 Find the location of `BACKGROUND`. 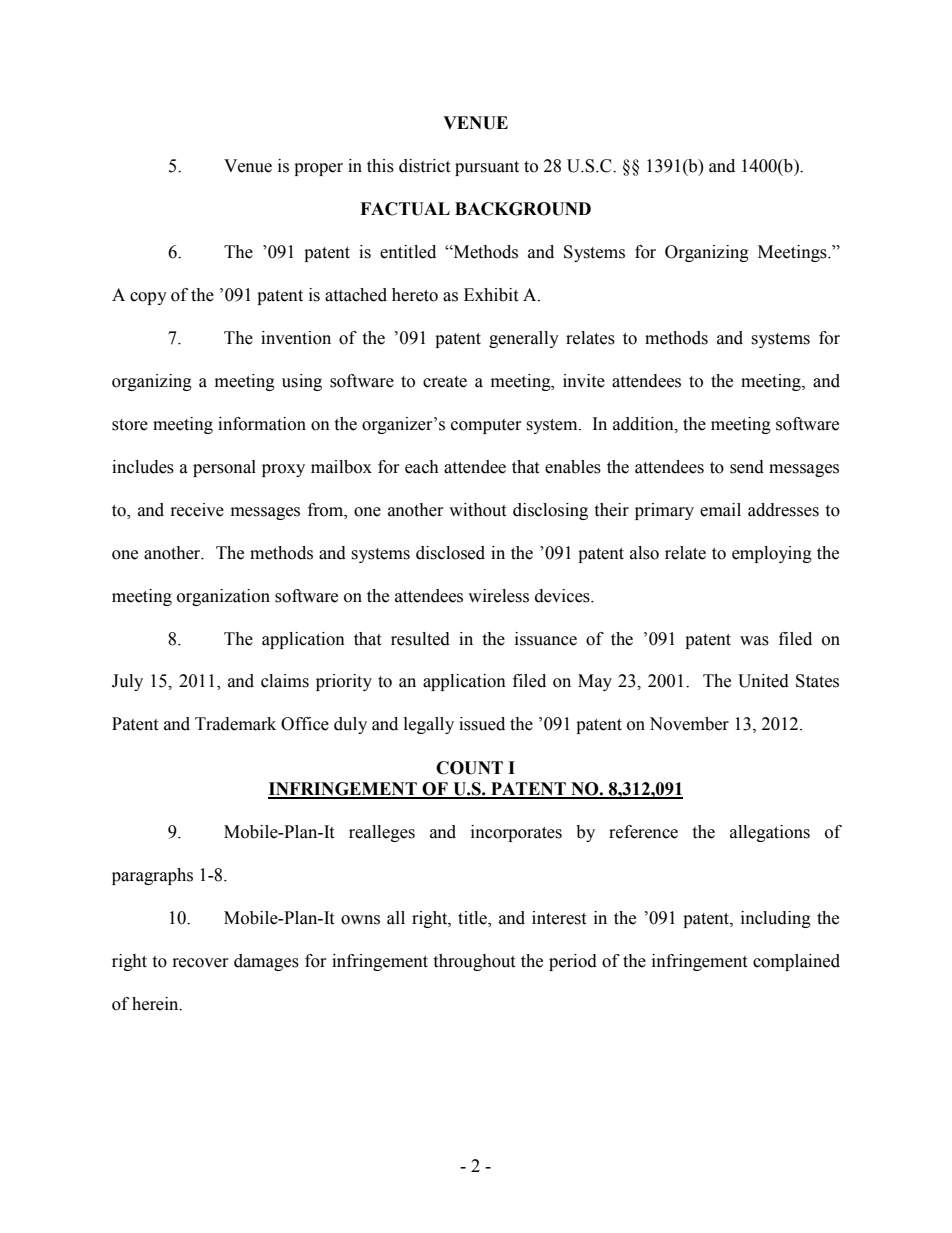

BACKGROUND is located at coordinates (523, 209).
